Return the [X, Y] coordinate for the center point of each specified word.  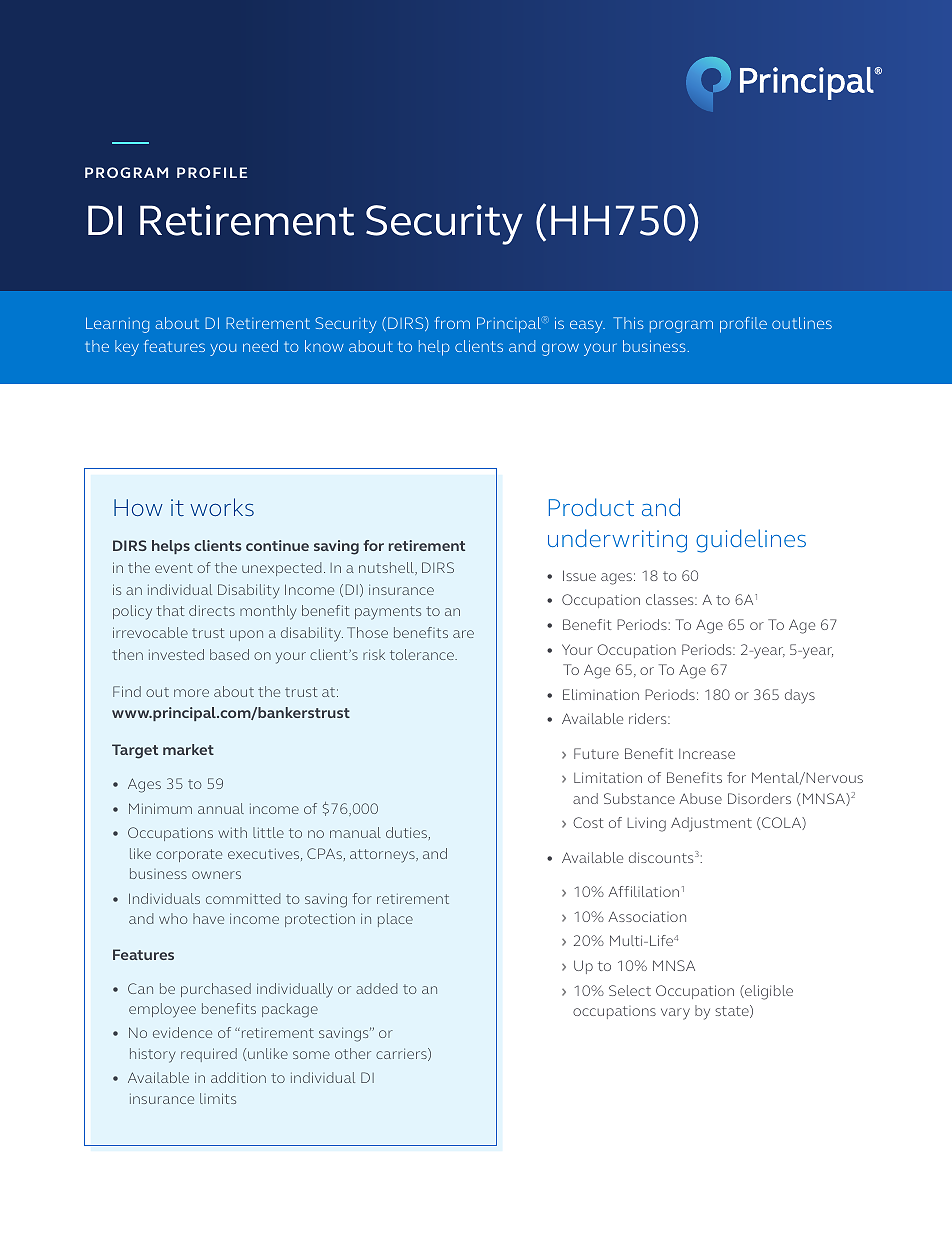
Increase [707, 754]
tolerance [423, 654]
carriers [402, 1054]
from [452, 323]
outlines [802, 323]
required [209, 1055]
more [191, 693]
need [260, 346]
